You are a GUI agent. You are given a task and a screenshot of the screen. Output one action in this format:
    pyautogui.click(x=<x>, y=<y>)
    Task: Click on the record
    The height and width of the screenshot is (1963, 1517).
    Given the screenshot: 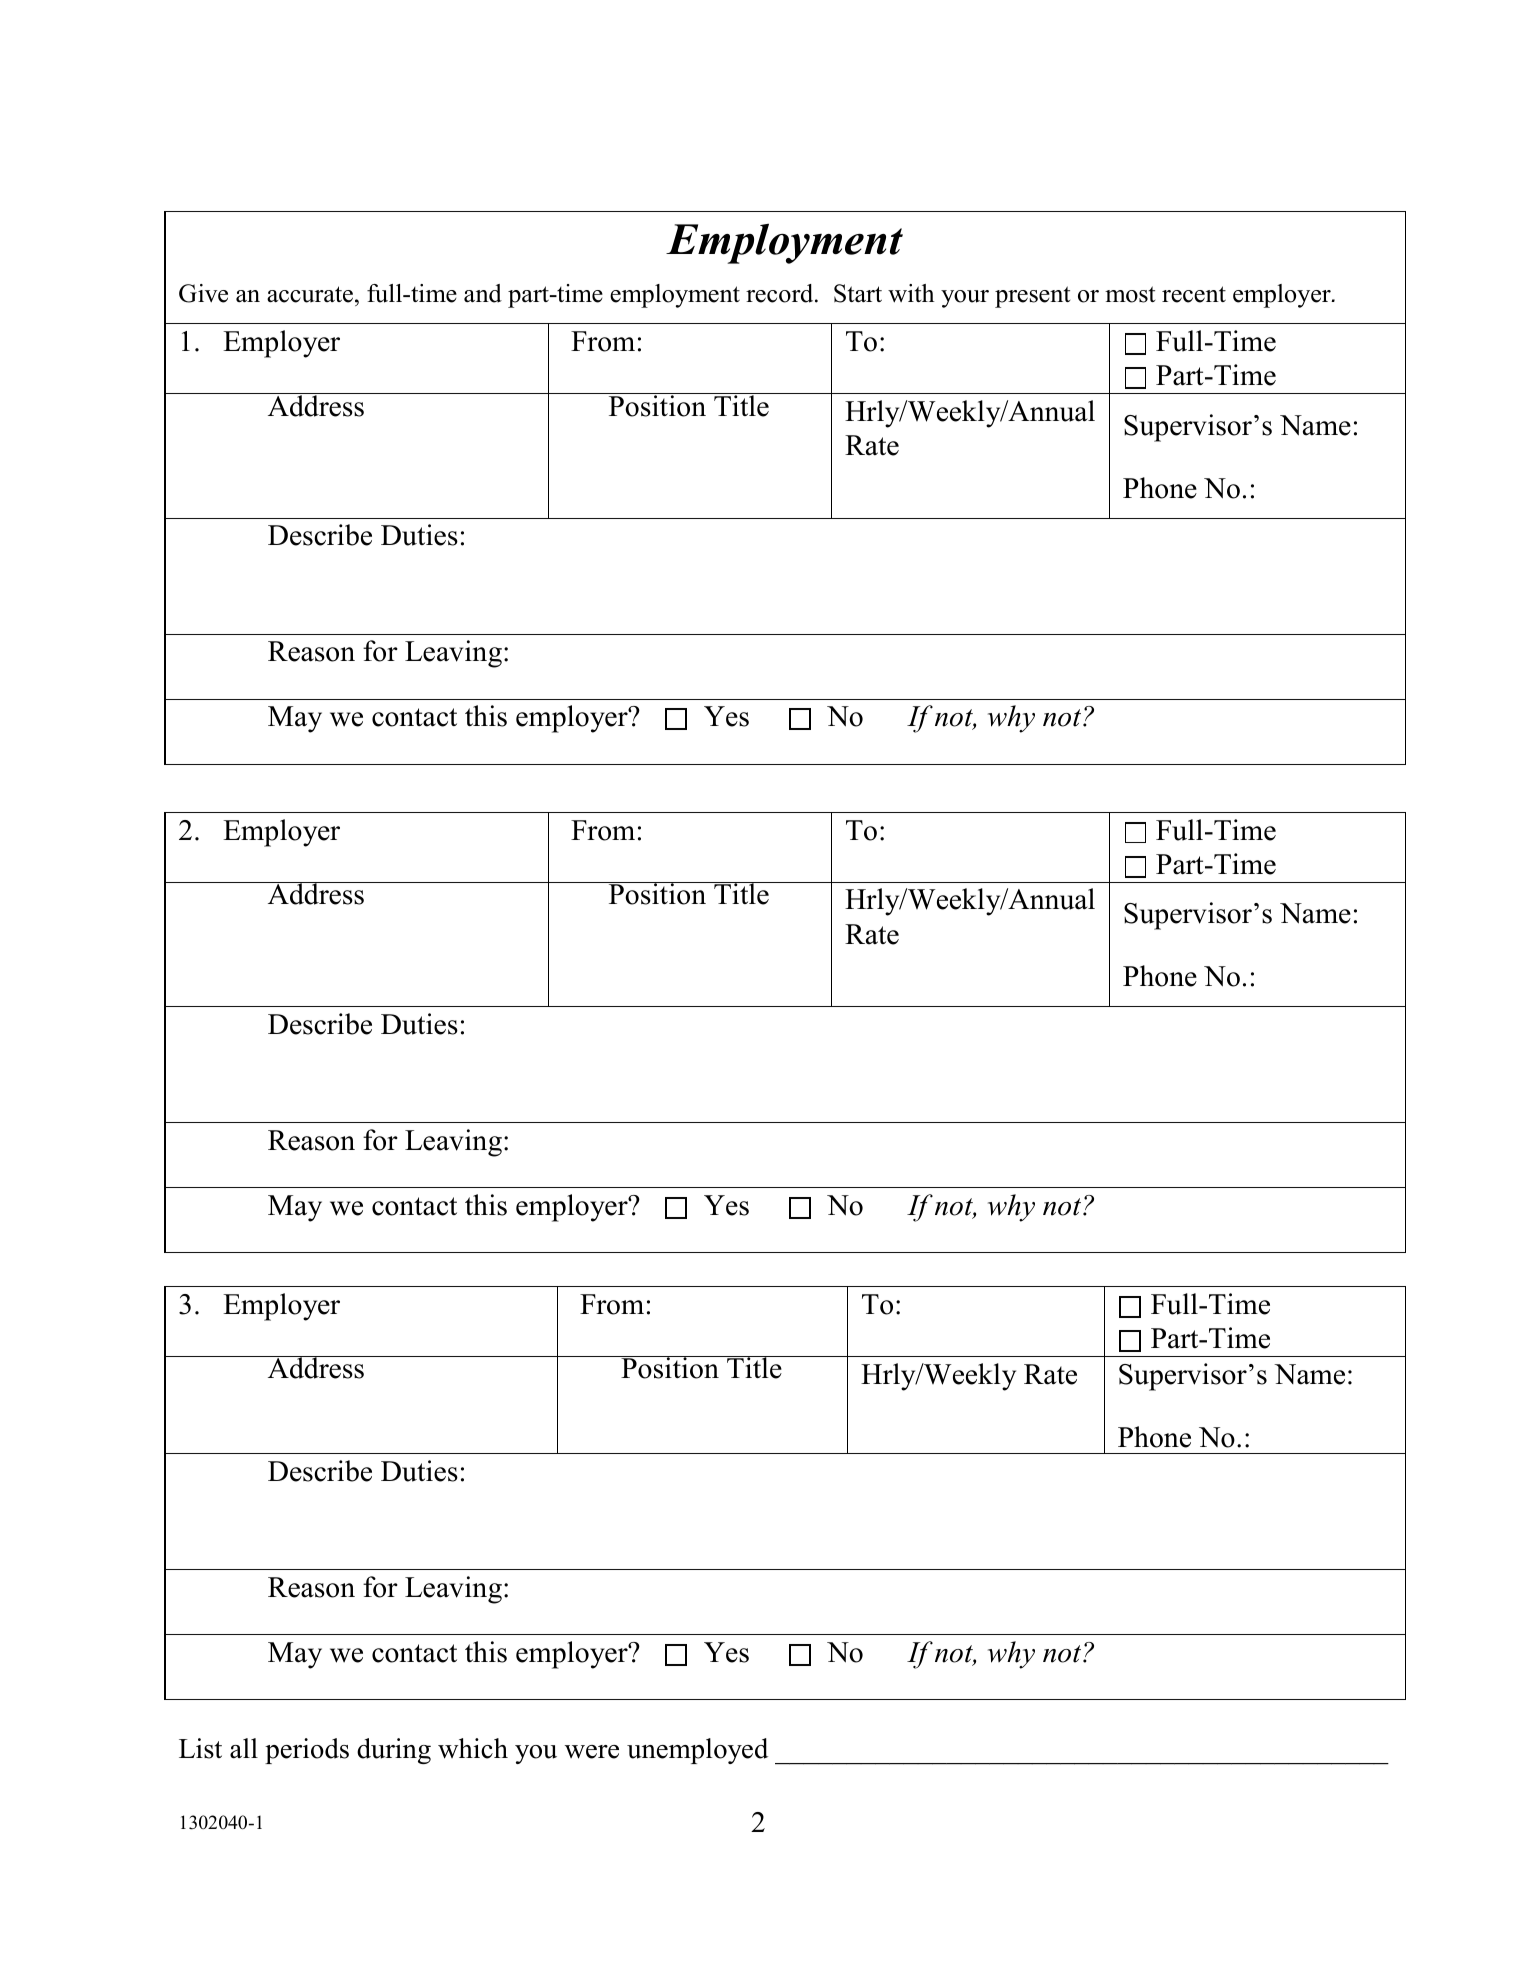 What is the action you would take?
    pyautogui.click(x=781, y=293)
